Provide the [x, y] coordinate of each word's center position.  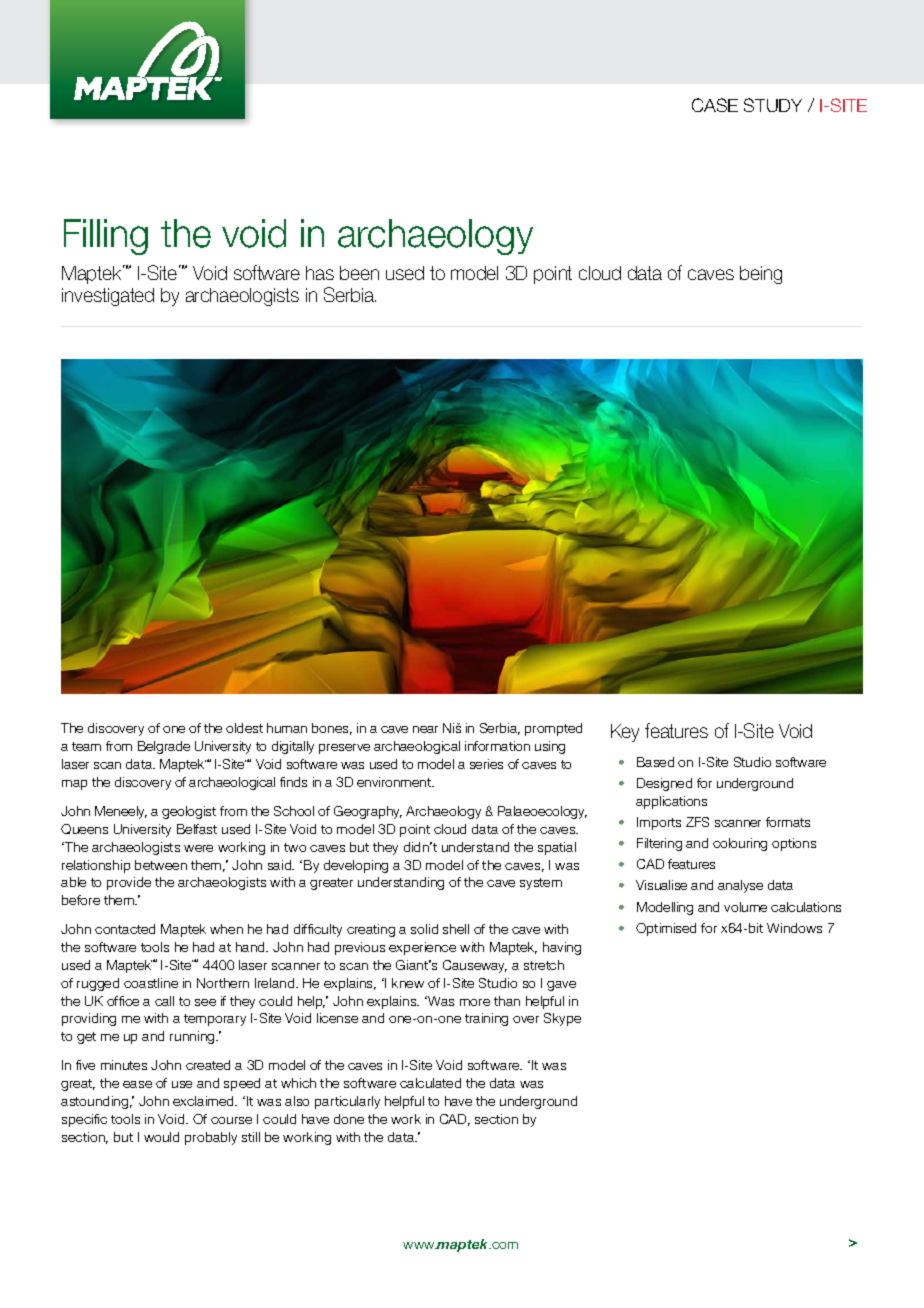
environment [395, 782]
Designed [664, 784]
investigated [108, 297]
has [320, 273]
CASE [715, 105]
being [761, 275]
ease [137, 1084]
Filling [106, 237]
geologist [189, 812]
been [359, 273]
